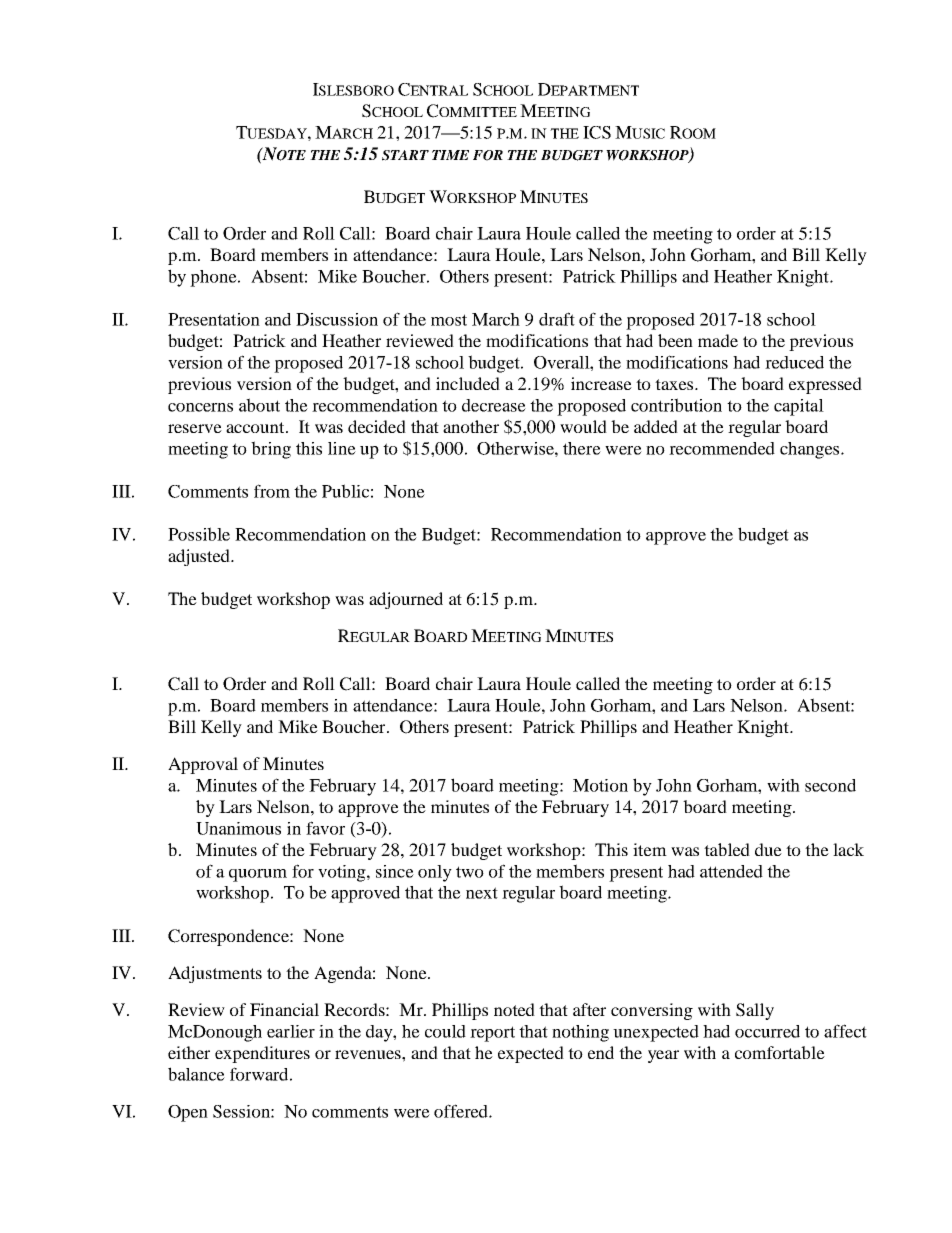  I want to click on ICS, so click(597, 132).
